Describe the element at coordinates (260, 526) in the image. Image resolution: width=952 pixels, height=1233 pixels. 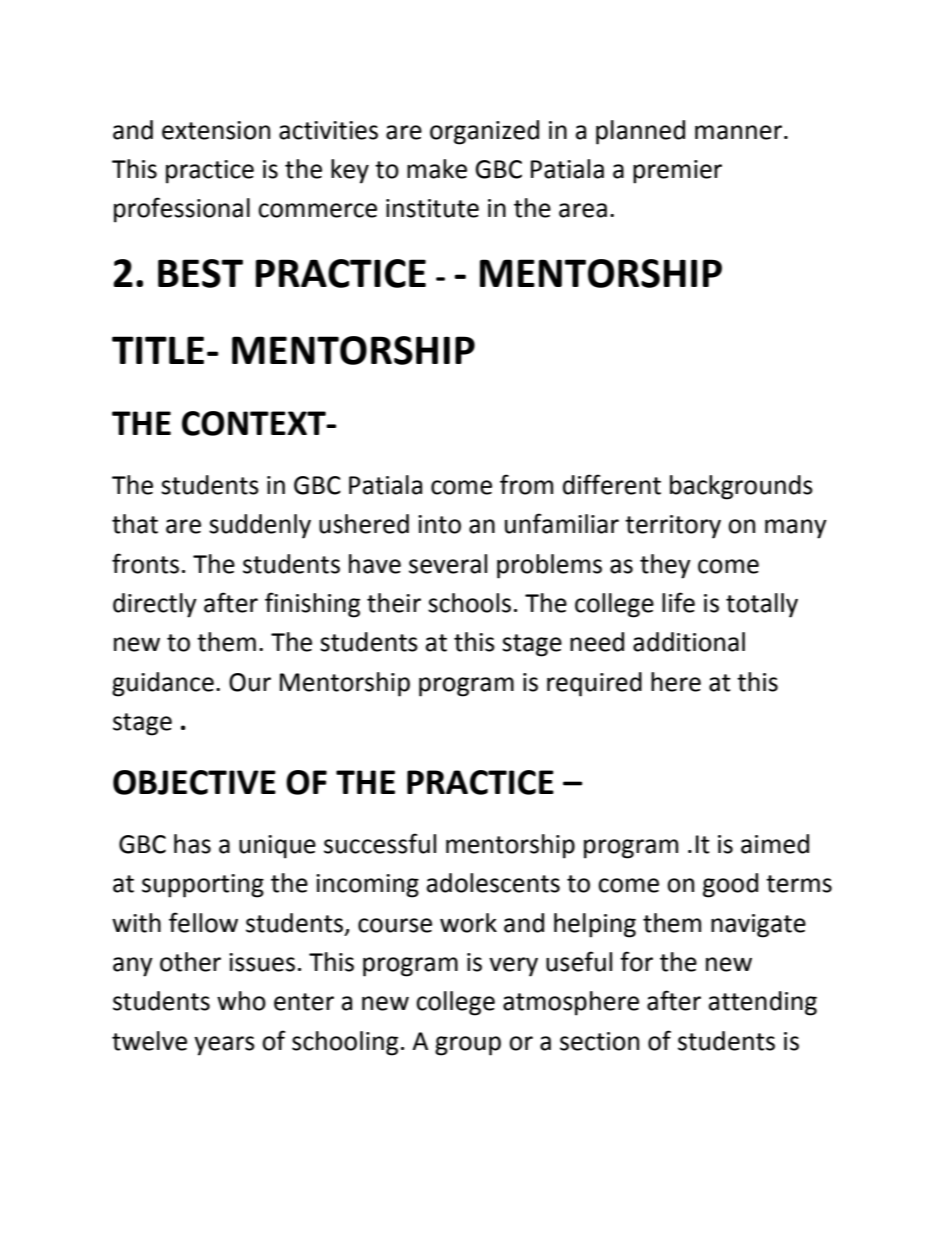
I see `suddenly` at that location.
